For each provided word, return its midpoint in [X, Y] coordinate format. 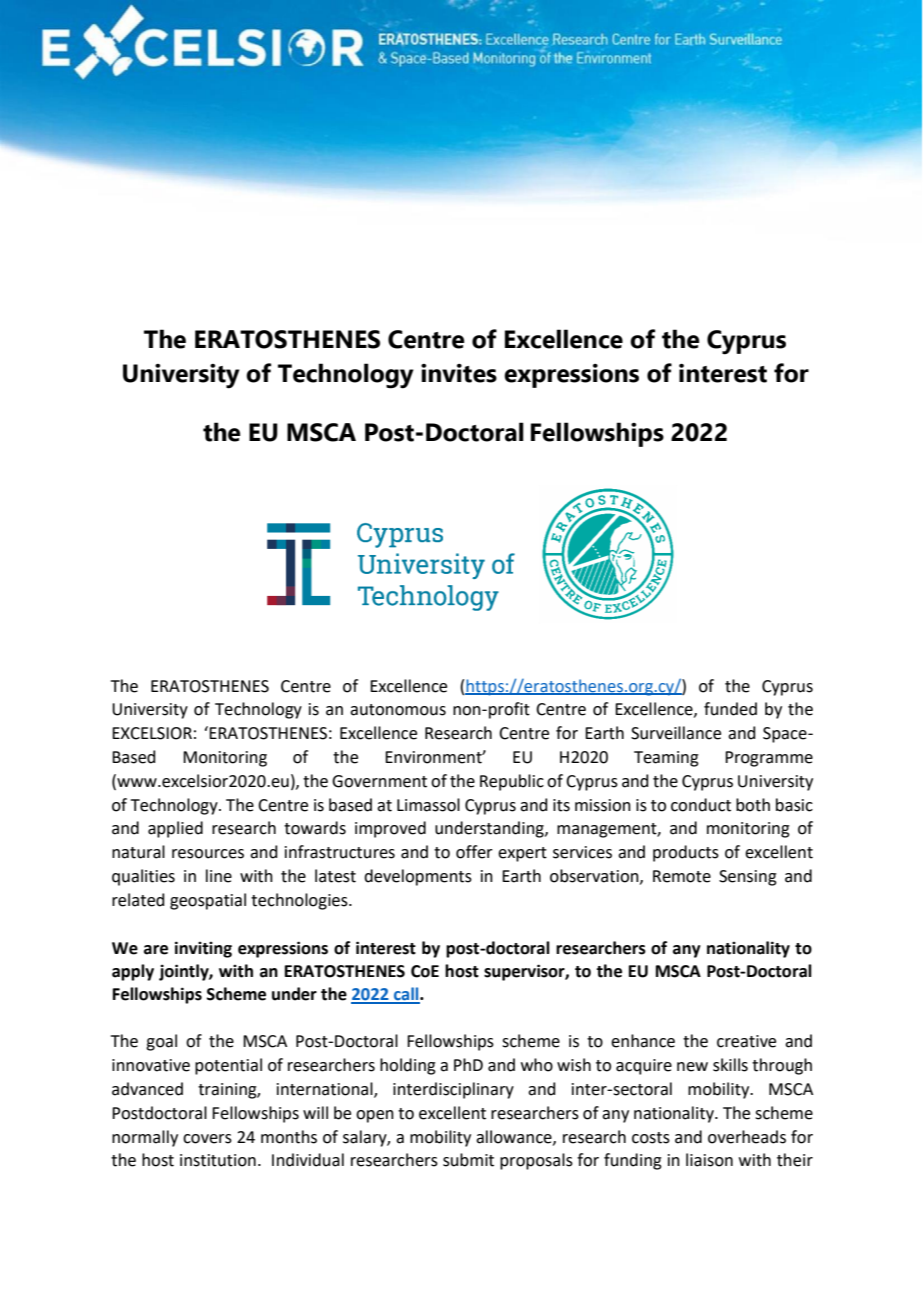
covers [207, 1139]
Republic [512, 782]
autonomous [398, 710]
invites [459, 373]
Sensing [748, 878]
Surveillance [676, 733]
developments [418, 877]
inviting [203, 949]
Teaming [666, 759]
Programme [769, 759]
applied [175, 829]
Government [379, 781]
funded [730, 709]
